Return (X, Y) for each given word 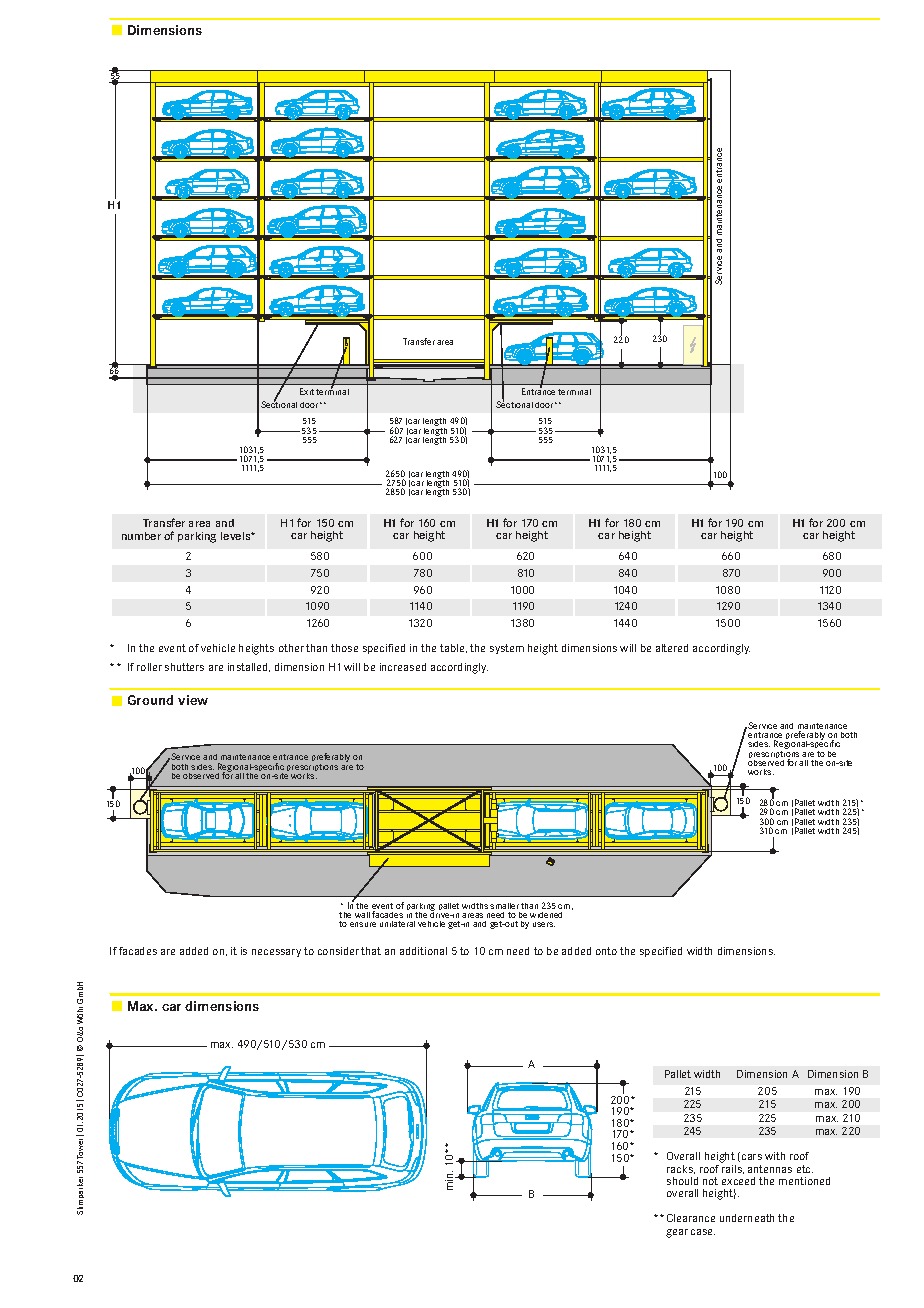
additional (423, 951)
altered (672, 648)
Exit (307, 391)
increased (403, 667)
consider (338, 951)
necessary (276, 953)
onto (606, 951)
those (344, 648)
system (507, 649)
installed (249, 667)
